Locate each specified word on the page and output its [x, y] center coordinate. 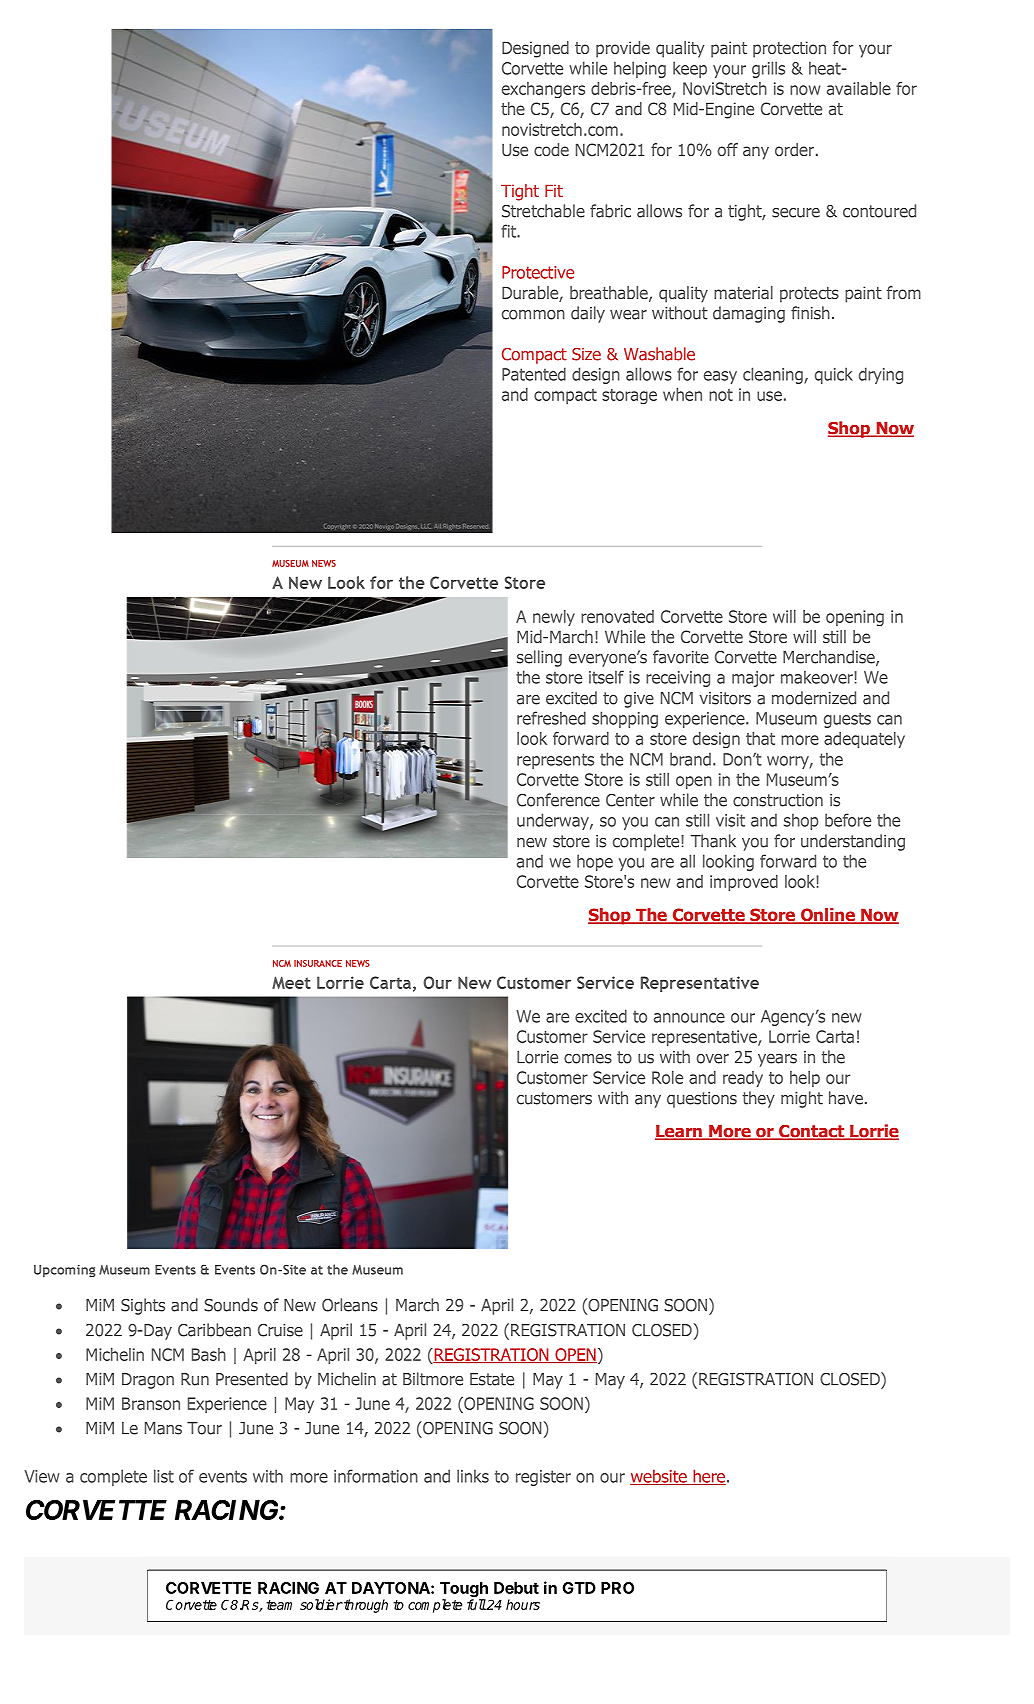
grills [768, 69]
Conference [558, 800]
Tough [464, 1591]
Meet [291, 982]
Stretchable [543, 211]
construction [778, 800]
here [708, 1477]
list [164, 1476]
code [551, 149]
